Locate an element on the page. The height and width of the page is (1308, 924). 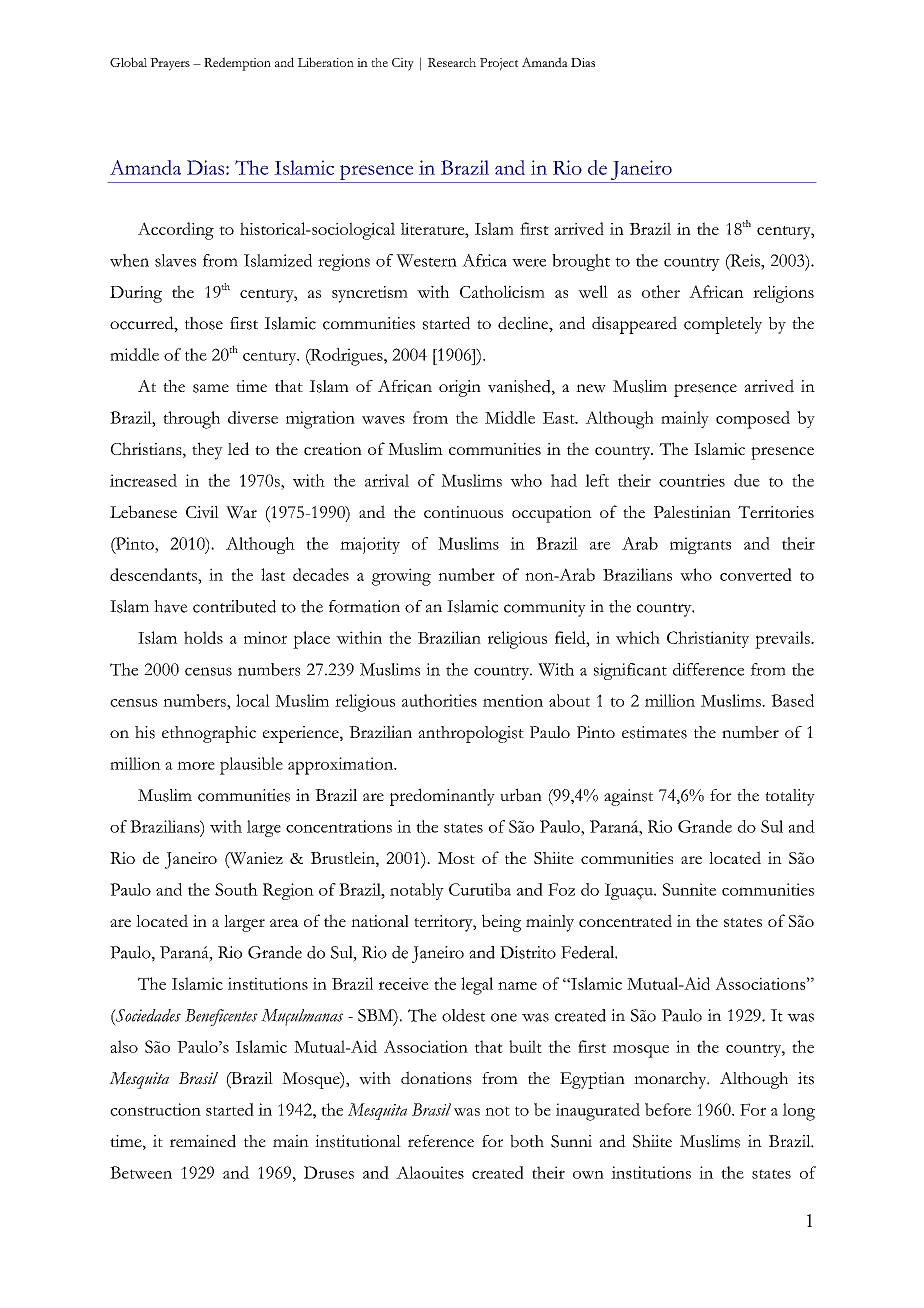
South is located at coordinates (236, 889).
